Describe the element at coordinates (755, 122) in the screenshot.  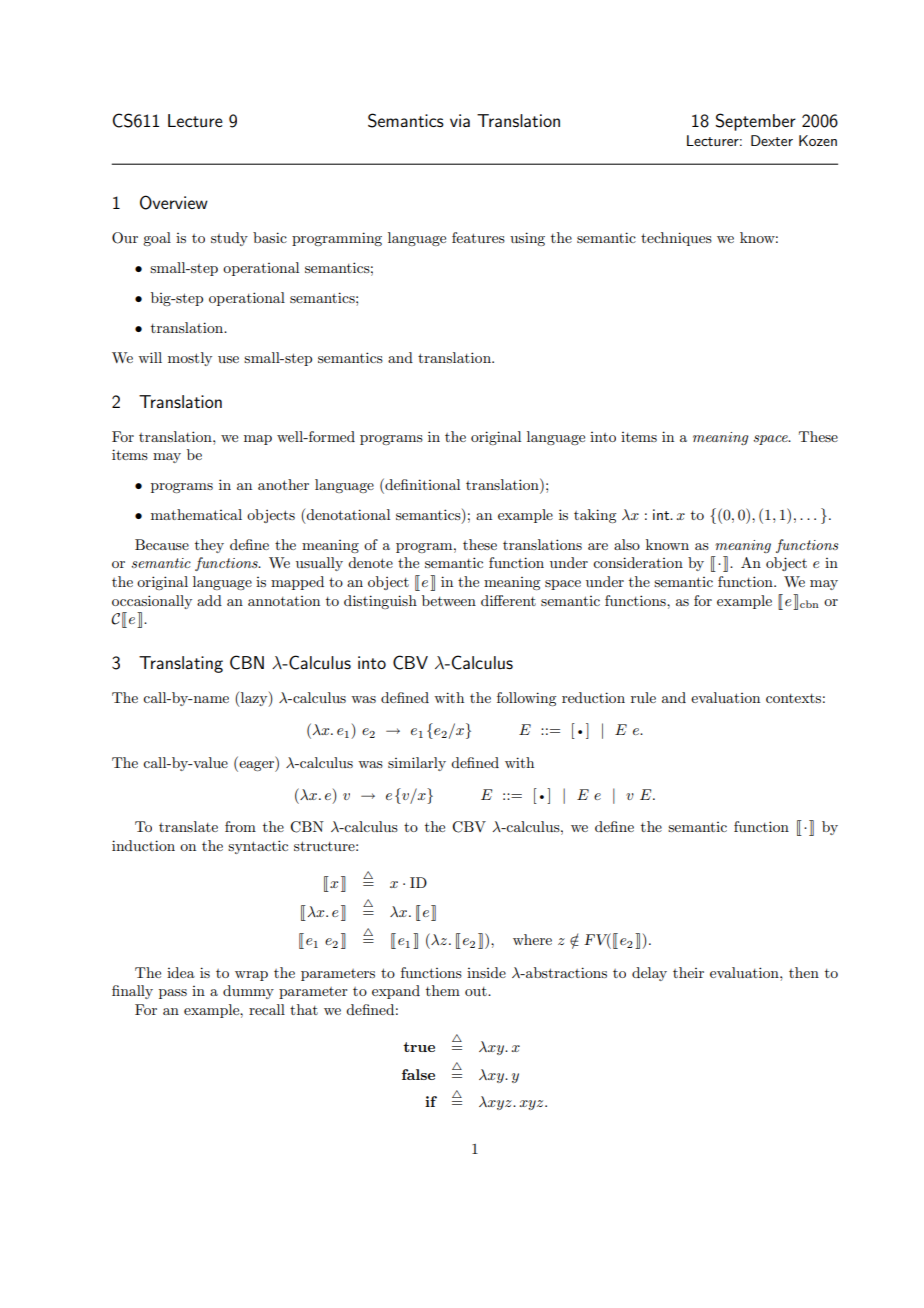
I see `September` at that location.
